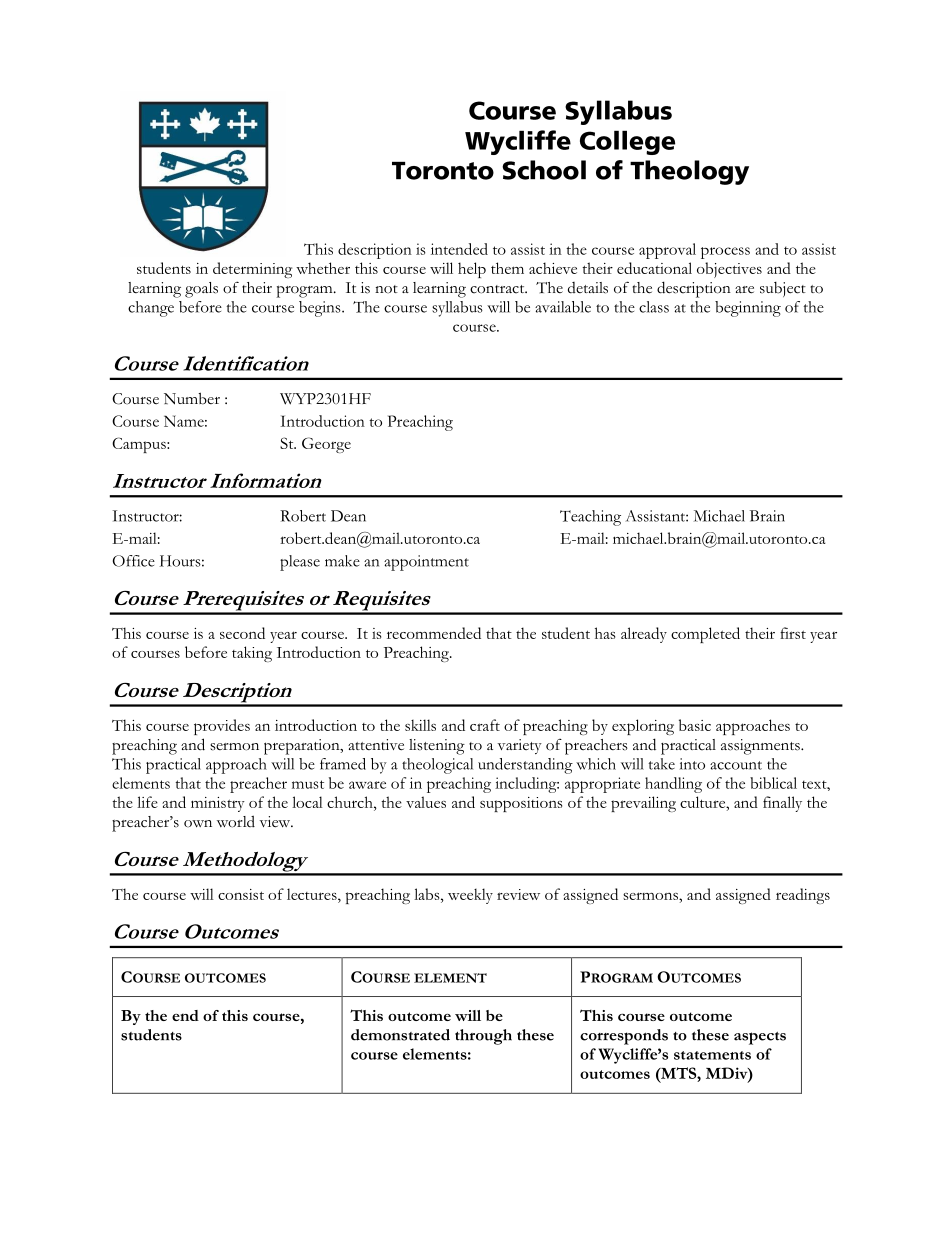  Describe the element at coordinates (590, 518) in the screenshot. I see `Teaching` at that location.
